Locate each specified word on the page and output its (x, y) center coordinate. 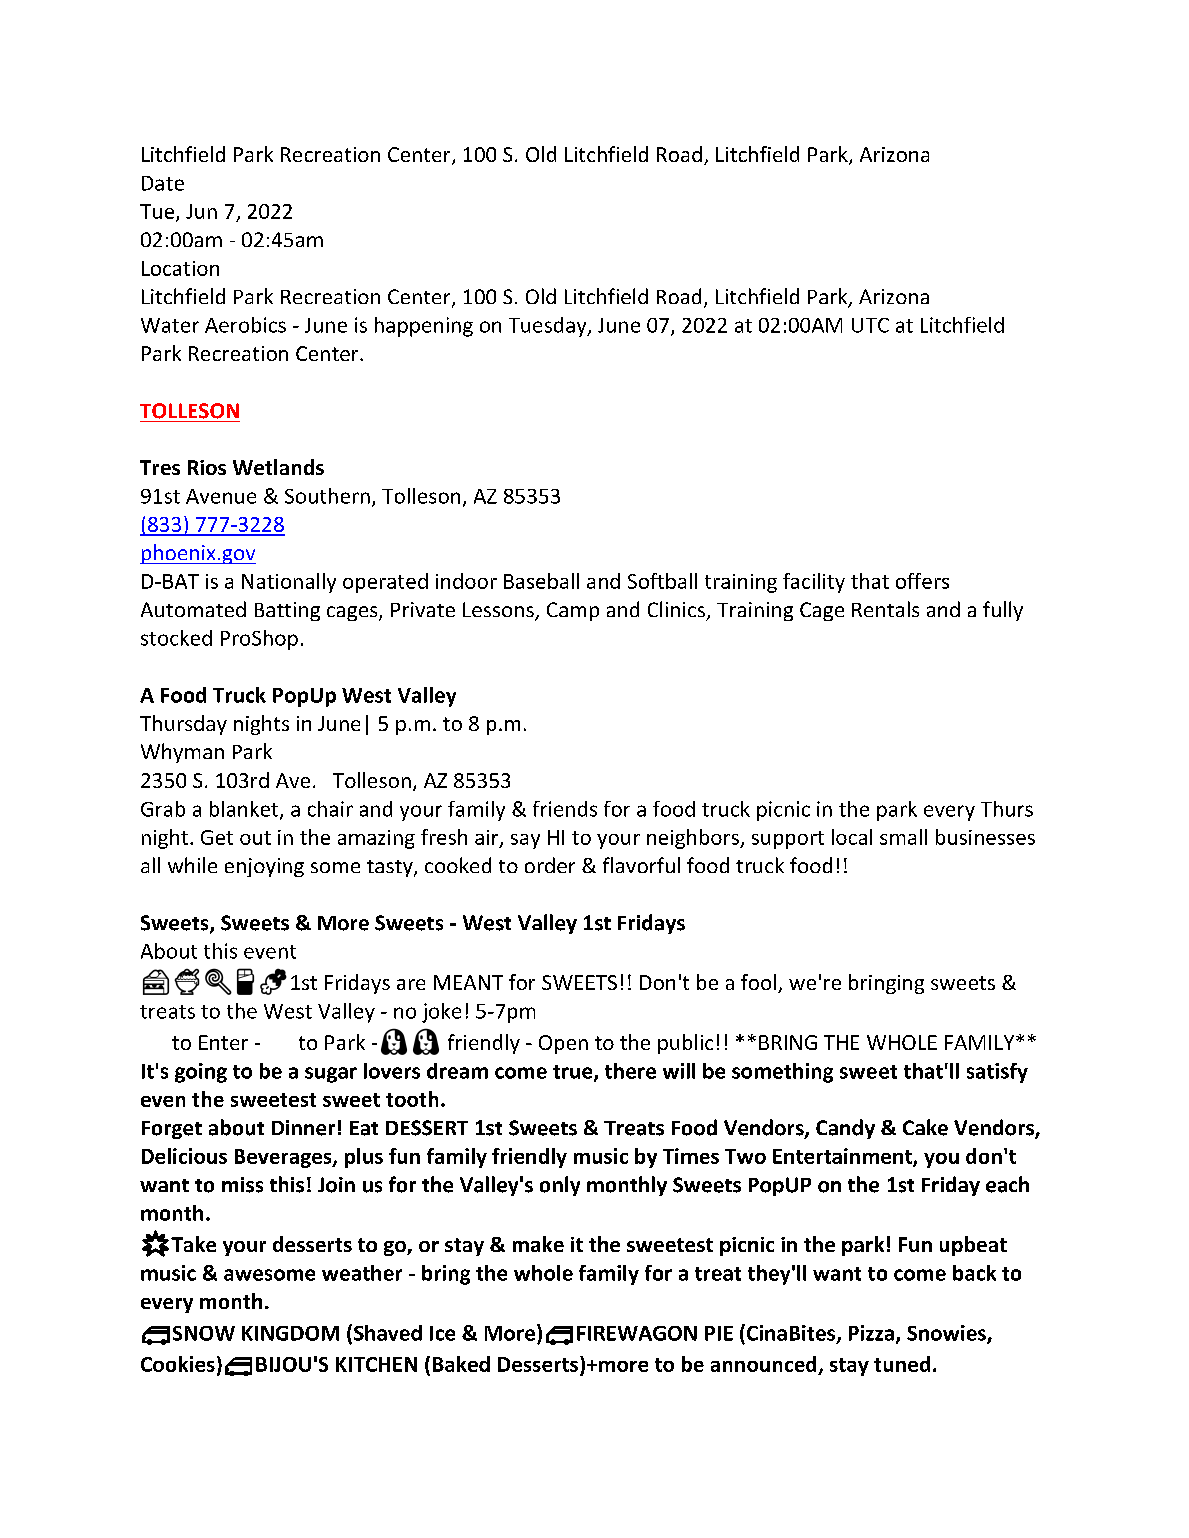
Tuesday (549, 327)
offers (922, 581)
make (538, 1244)
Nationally (289, 583)
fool (760, 983)
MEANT (468, 982)
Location (180, 268)
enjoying (264, 867)
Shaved (386, 1333)
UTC (870, 325)
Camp (573, 611)
